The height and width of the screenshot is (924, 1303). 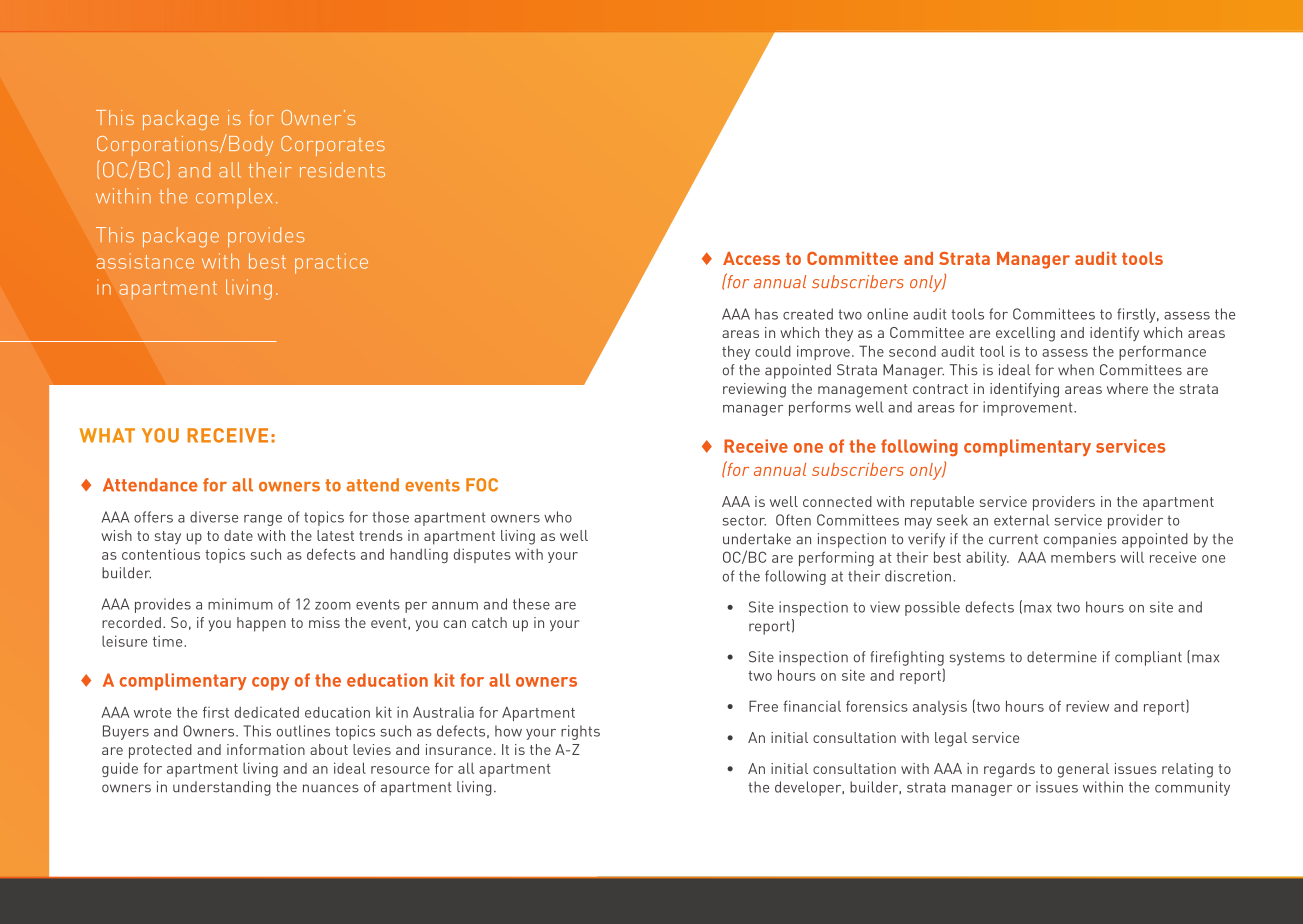 I want to click on has, so click(x=766, y=314).
